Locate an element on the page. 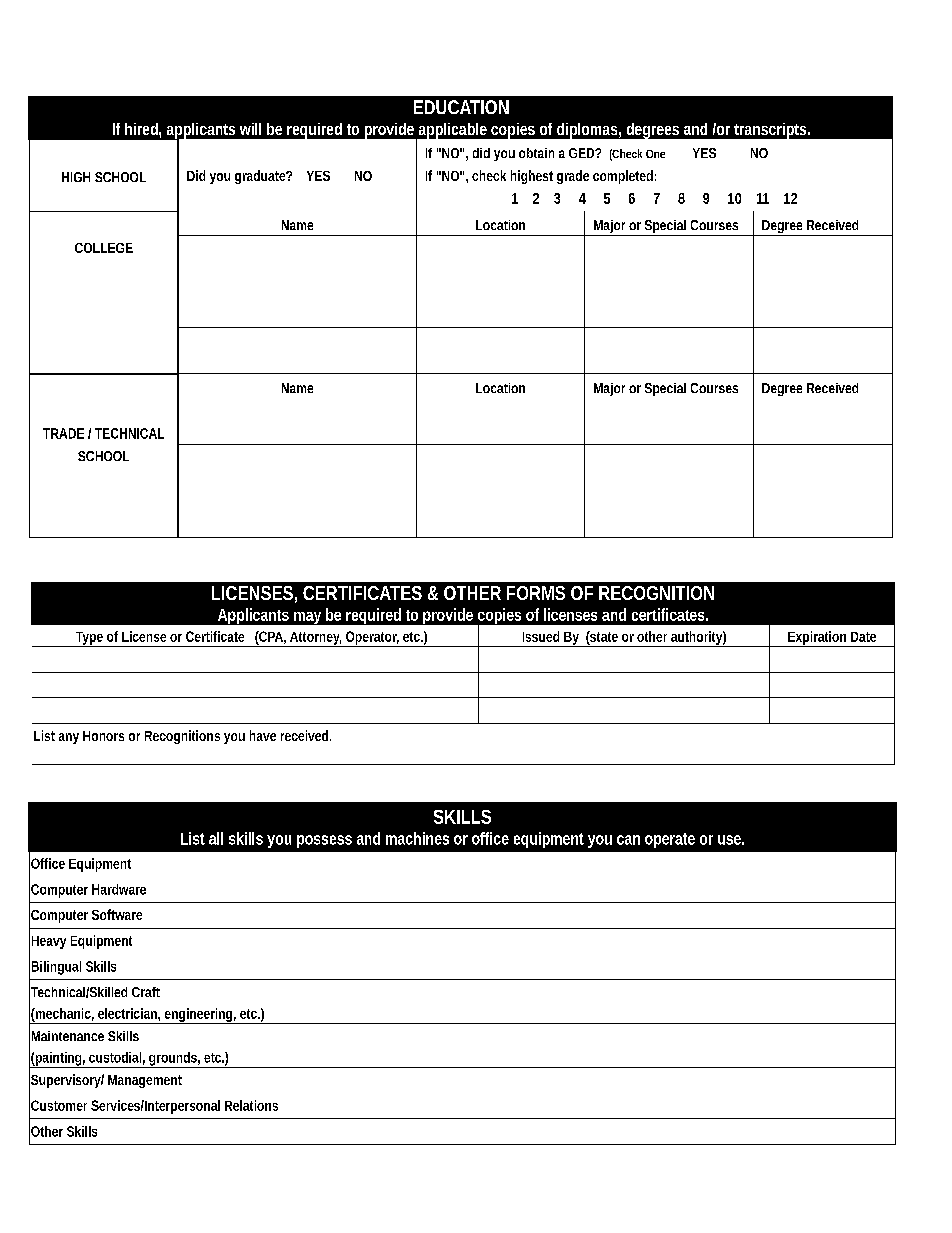 The width and height of the page is (952, 1233). Expiration is located at coordinates (818, 639).
